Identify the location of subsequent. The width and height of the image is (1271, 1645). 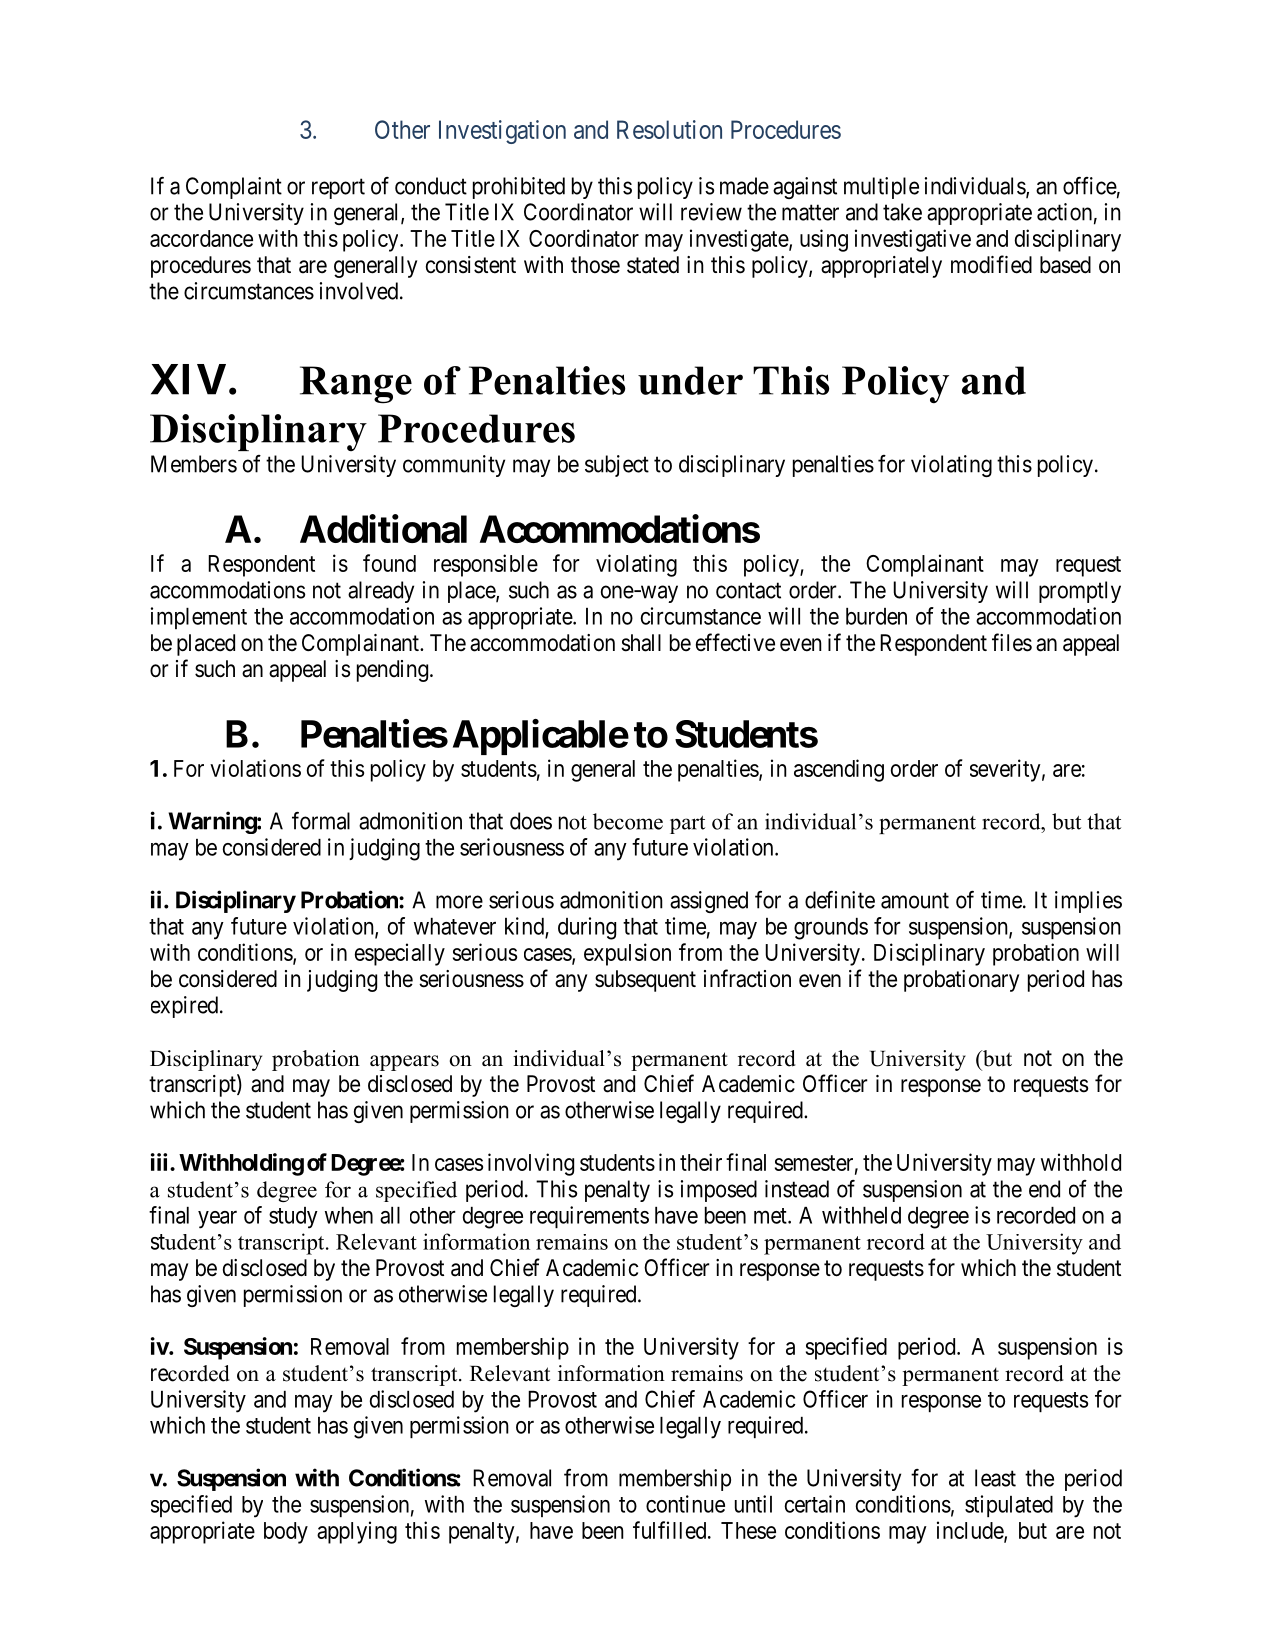
(645, 981).
